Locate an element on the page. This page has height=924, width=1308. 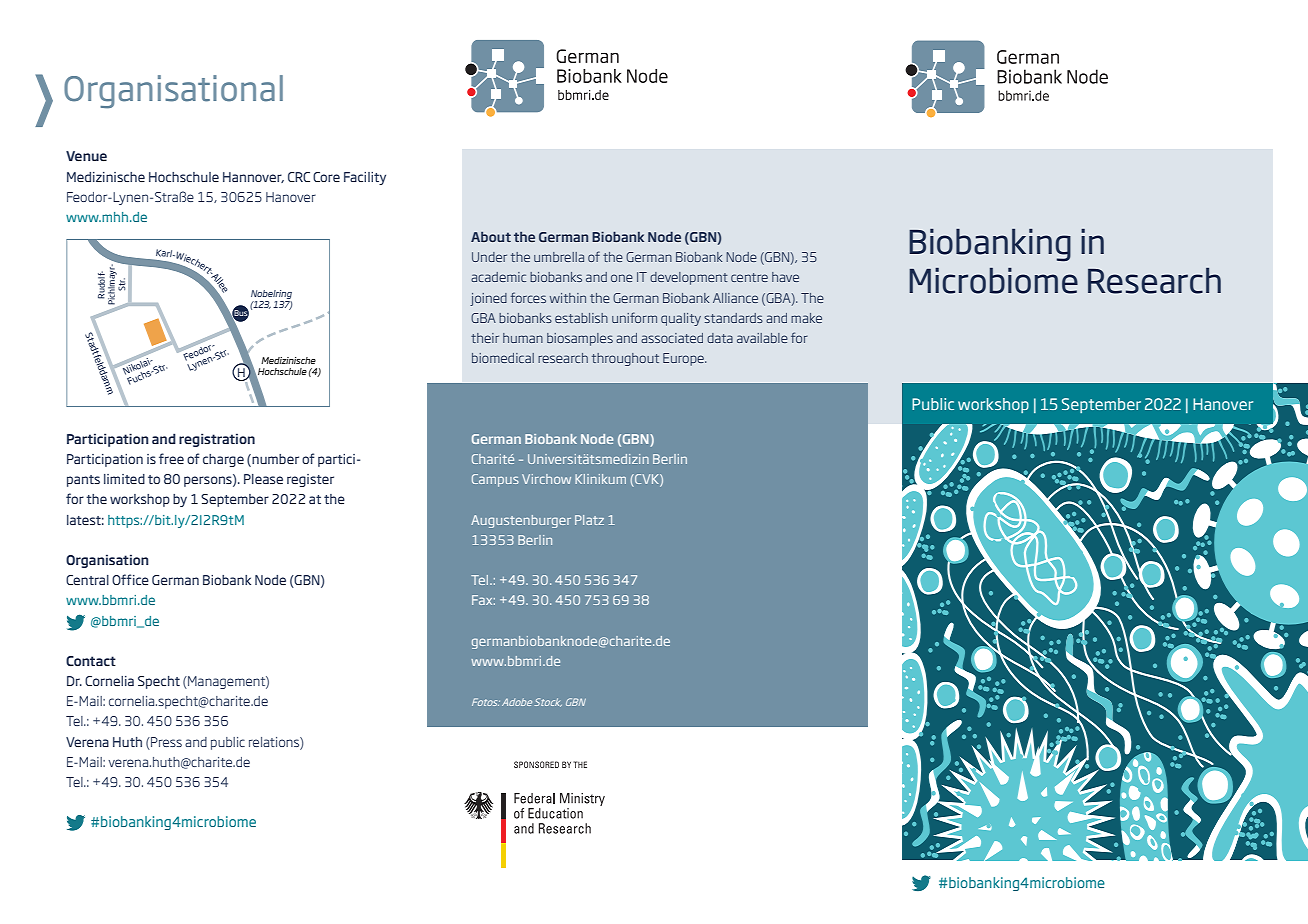
Campus is located at coordinates (495, 480).
